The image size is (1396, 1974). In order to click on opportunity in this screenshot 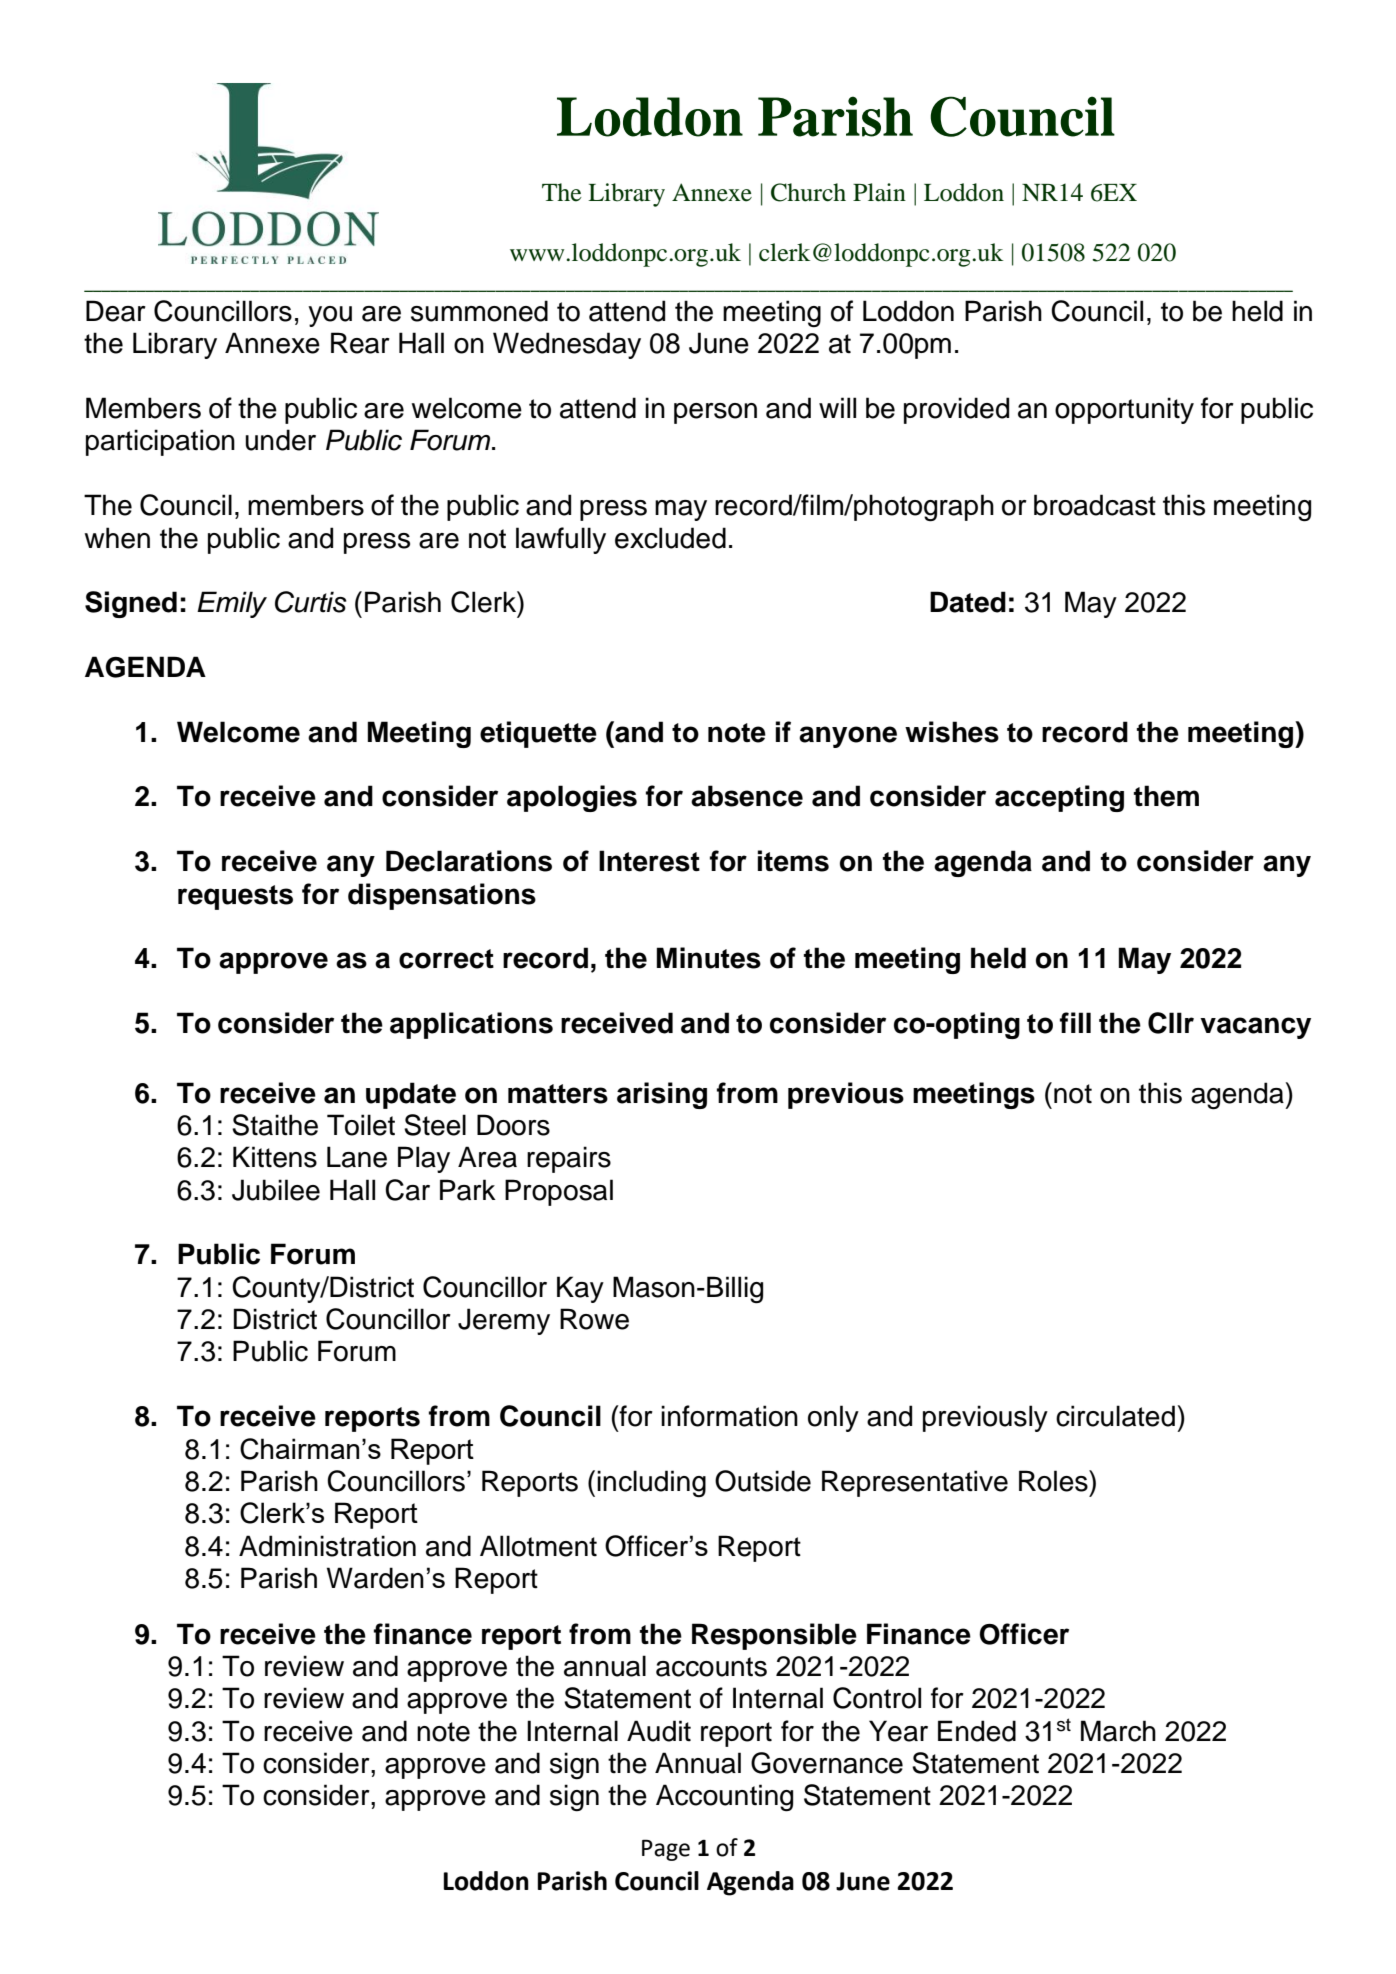, I will do `click(1124, 410)`.
